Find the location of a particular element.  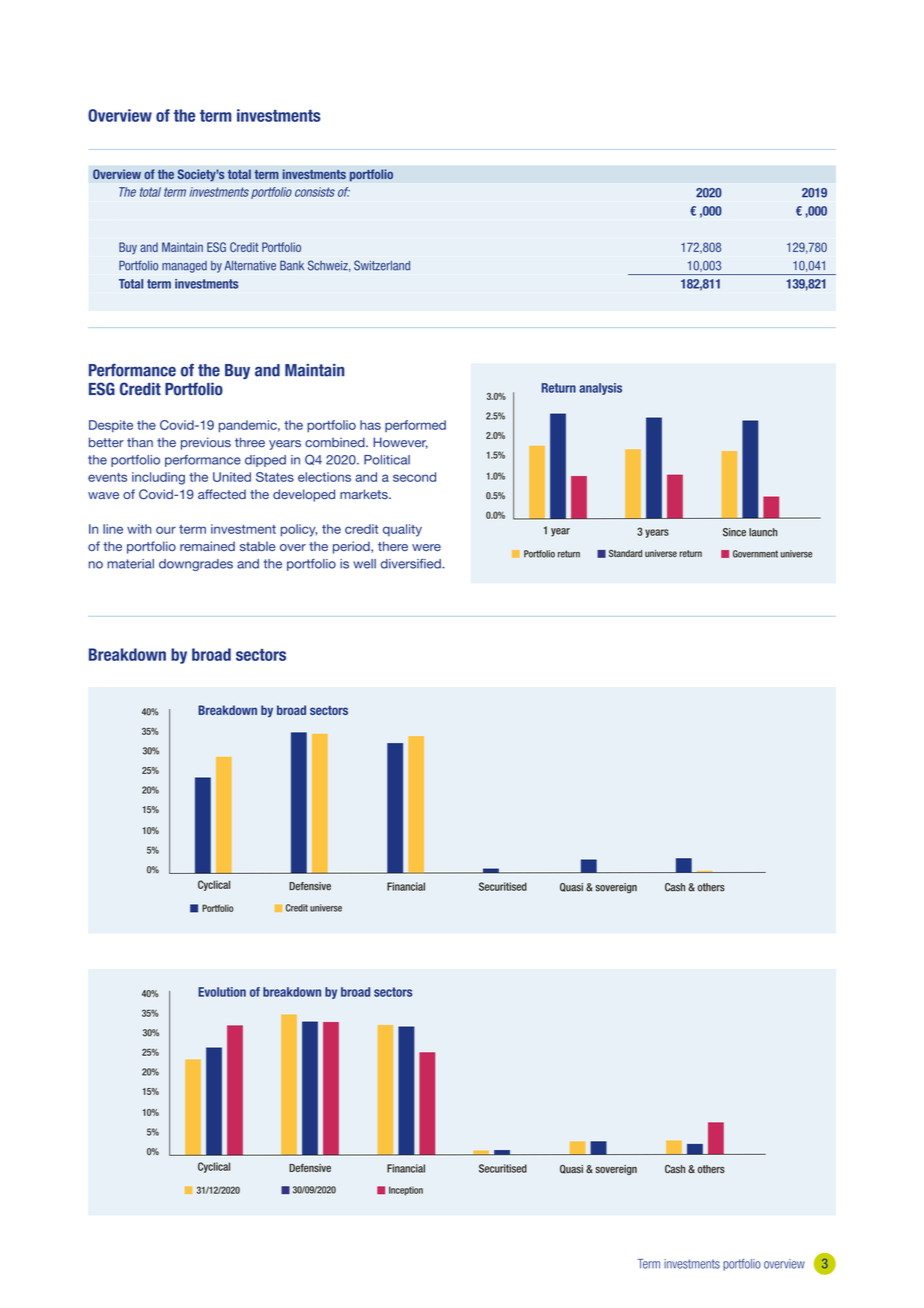

diversified is located at coordinates (412, 563).
